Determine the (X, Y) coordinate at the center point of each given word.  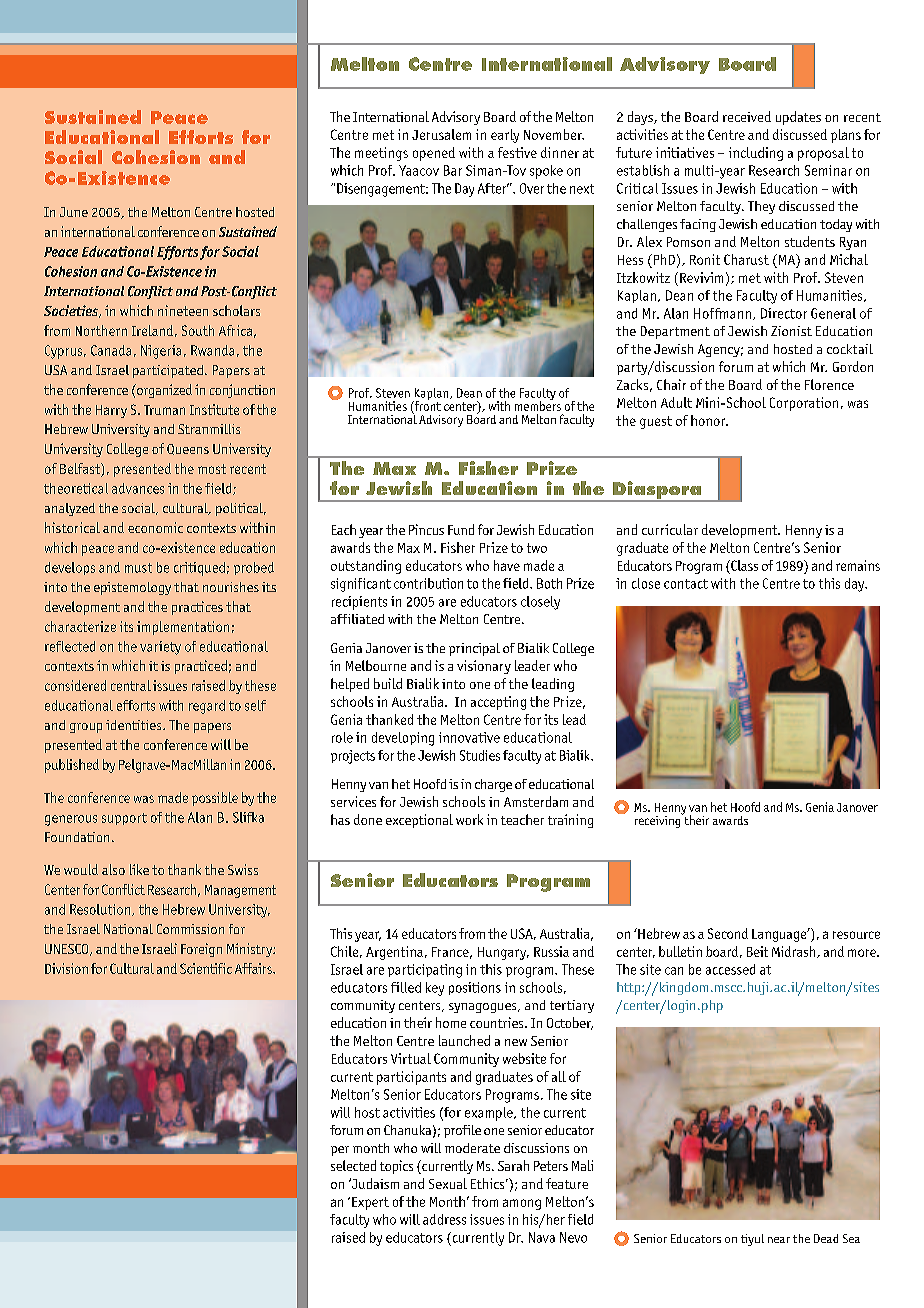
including (756, 154)
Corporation (804, 404)
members (538, 405)
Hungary (503, 953)
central (131, 685)
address (444, 1219)
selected (353, 1165)
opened (434, 154)
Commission (190, 929)
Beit (757, 951)
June (74, 212)
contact (686, 584)
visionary (484, 667)
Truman (164, 410)
